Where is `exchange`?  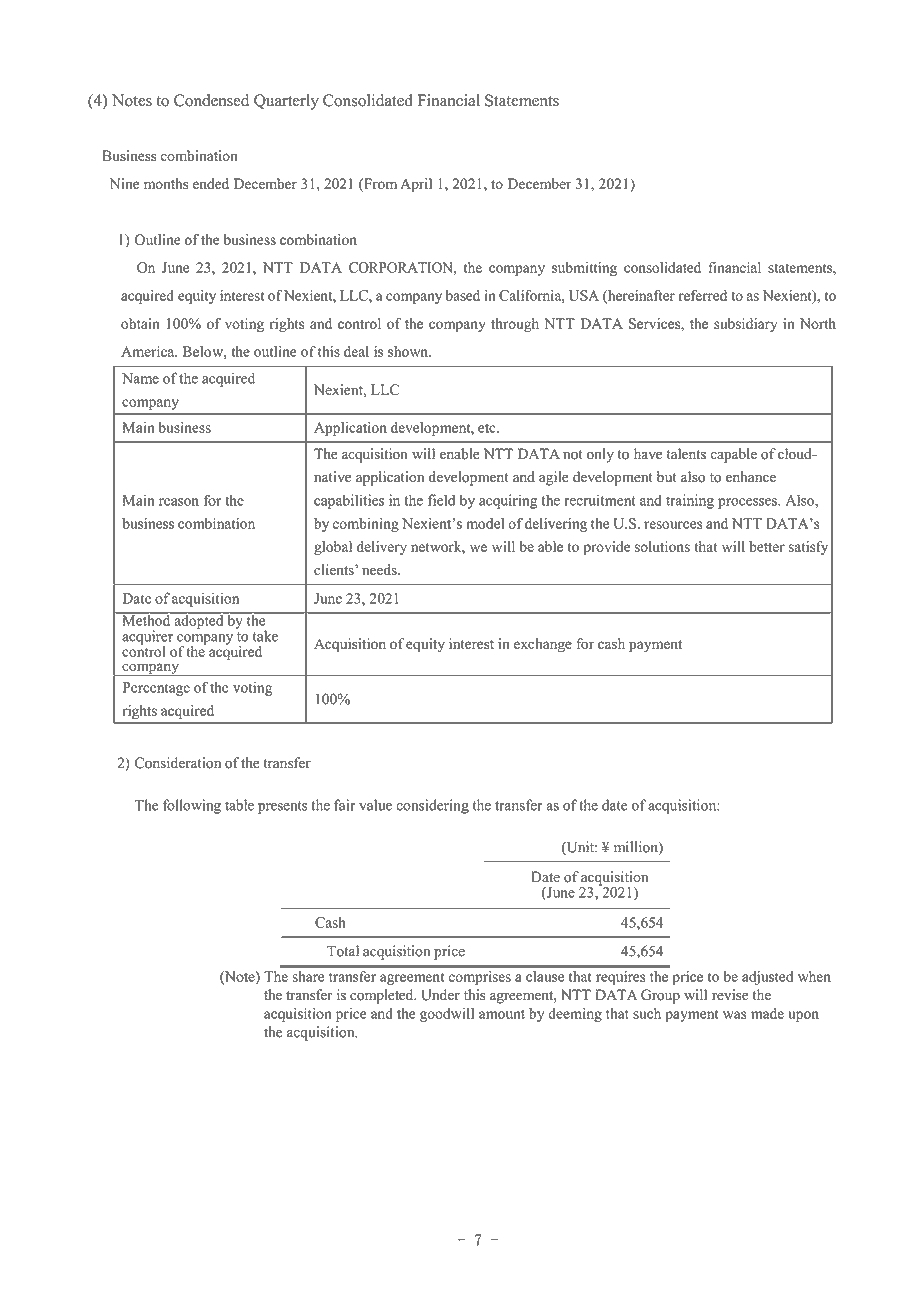
exchange is located at coordinates (543, 645).
